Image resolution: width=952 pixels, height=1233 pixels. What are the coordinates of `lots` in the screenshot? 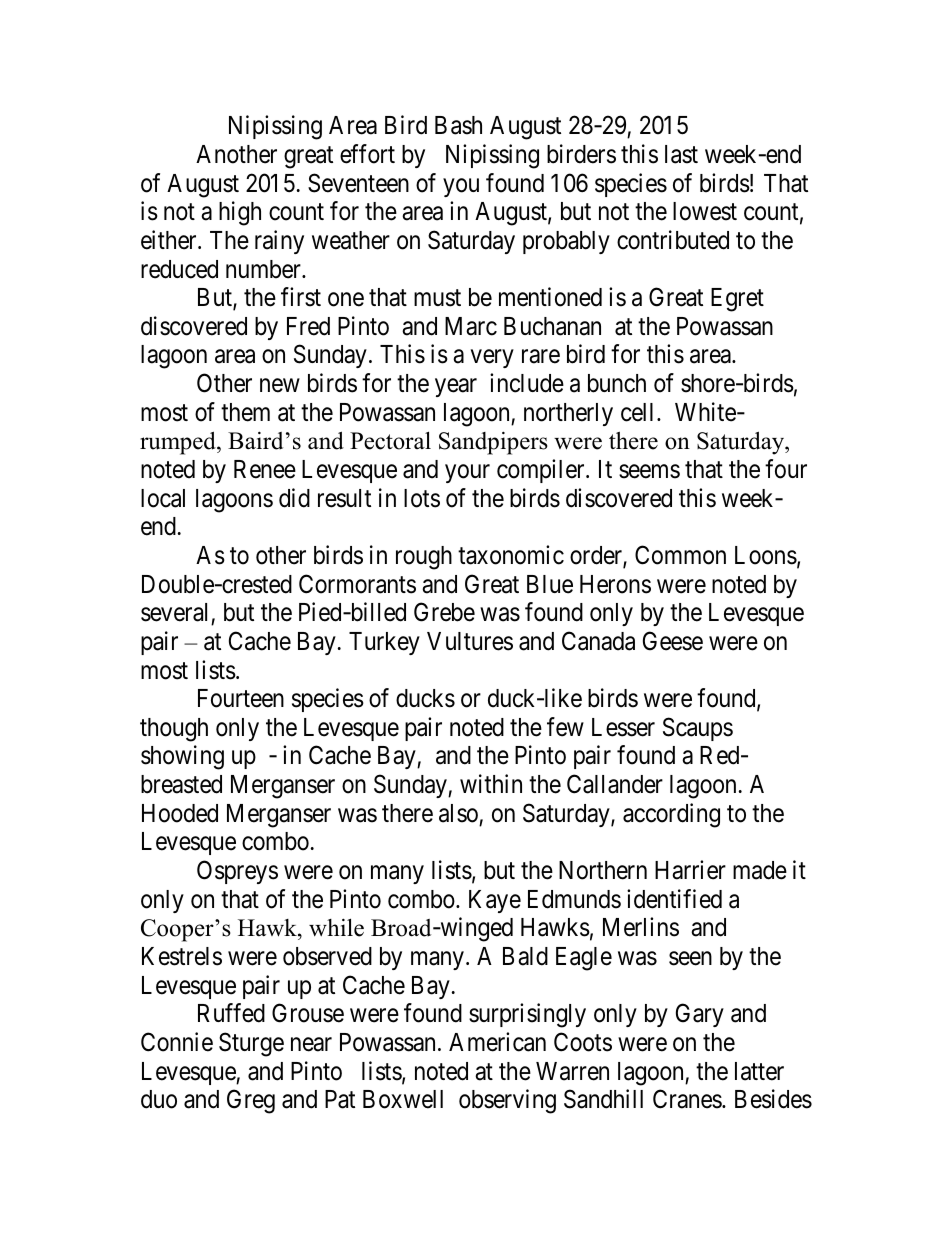 It's located at (422, 498).
